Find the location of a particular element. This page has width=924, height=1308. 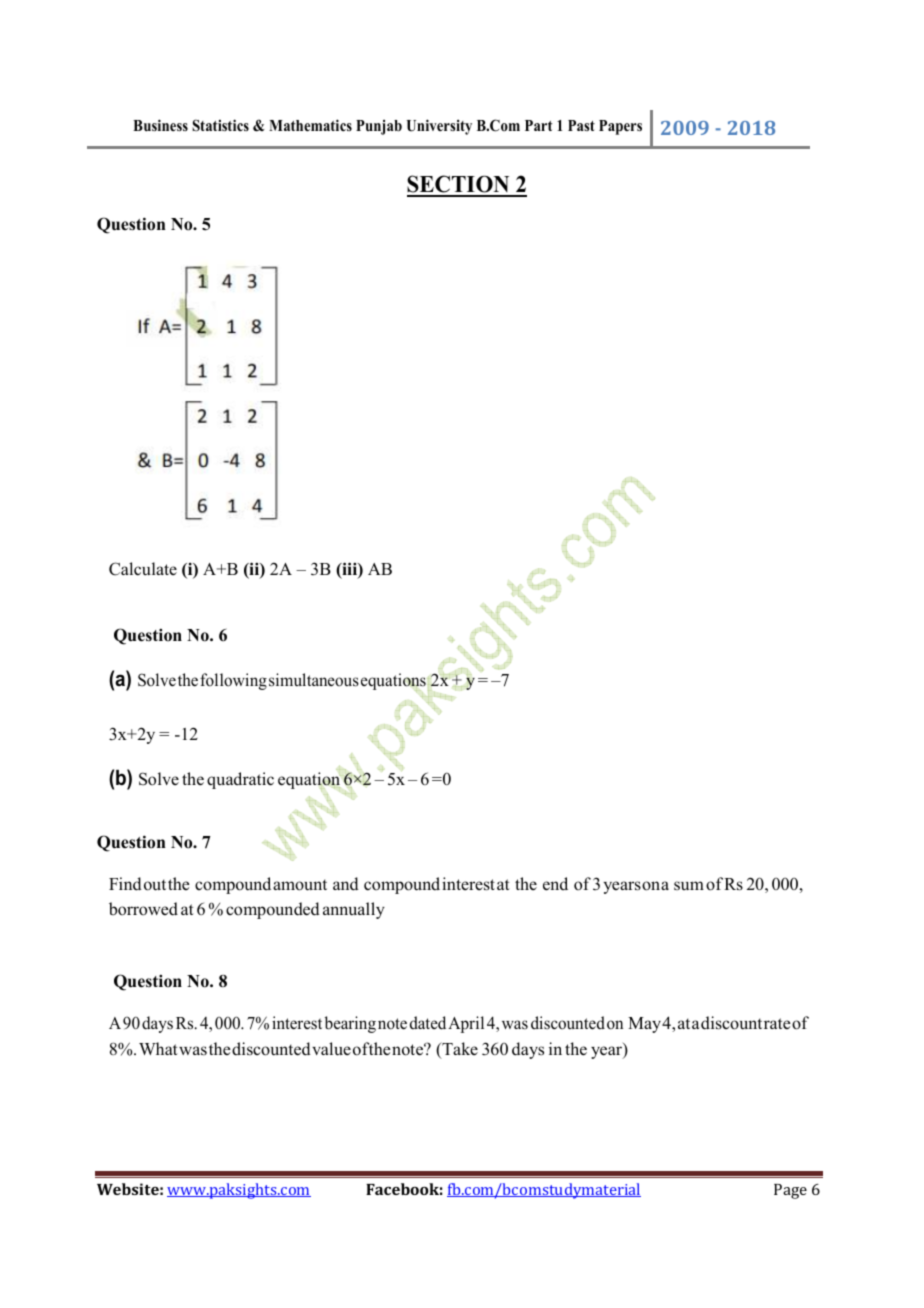

Papers is located at coordinates (620, 127).
